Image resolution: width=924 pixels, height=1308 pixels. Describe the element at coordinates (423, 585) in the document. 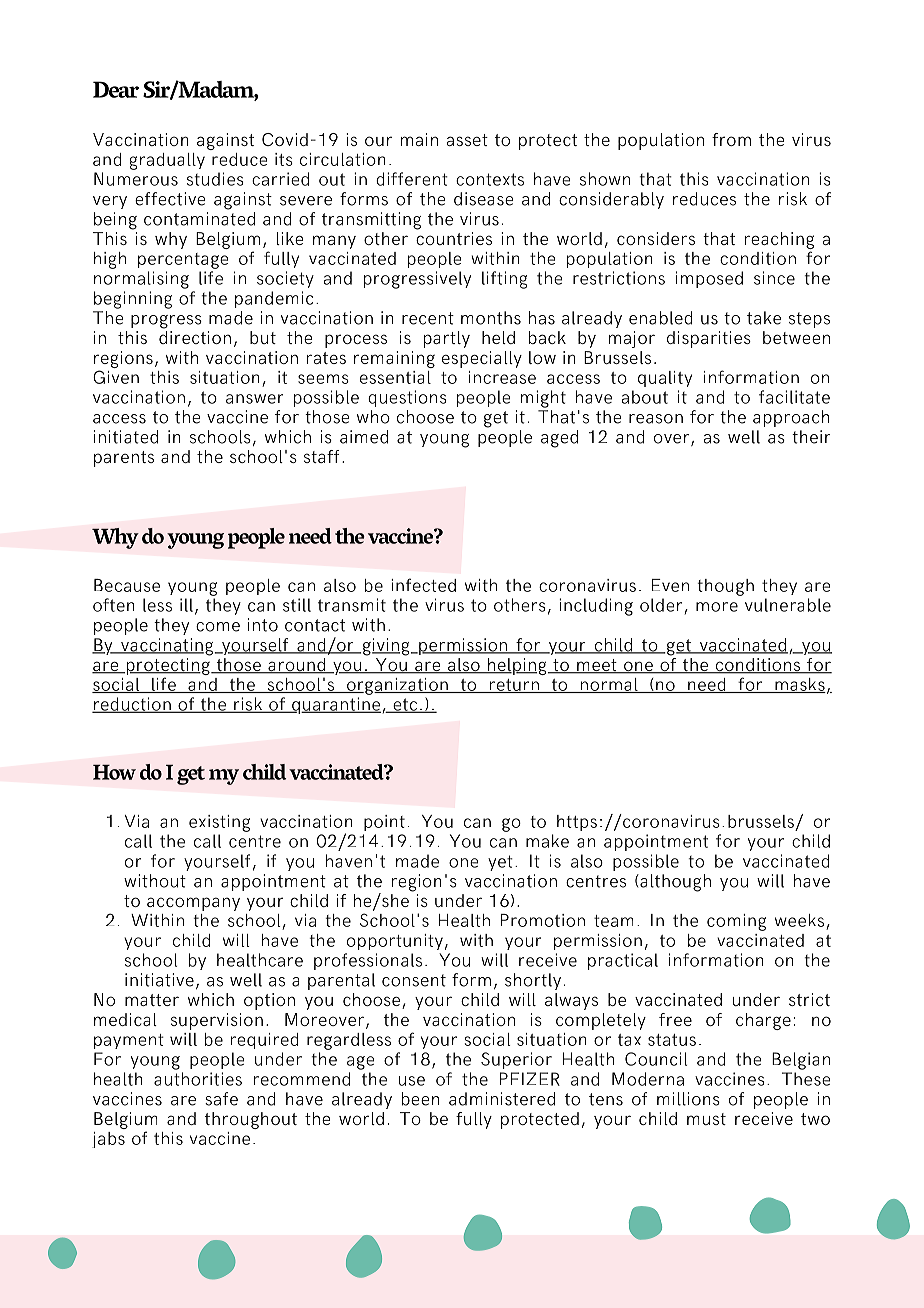

I see `infected` at that location.
